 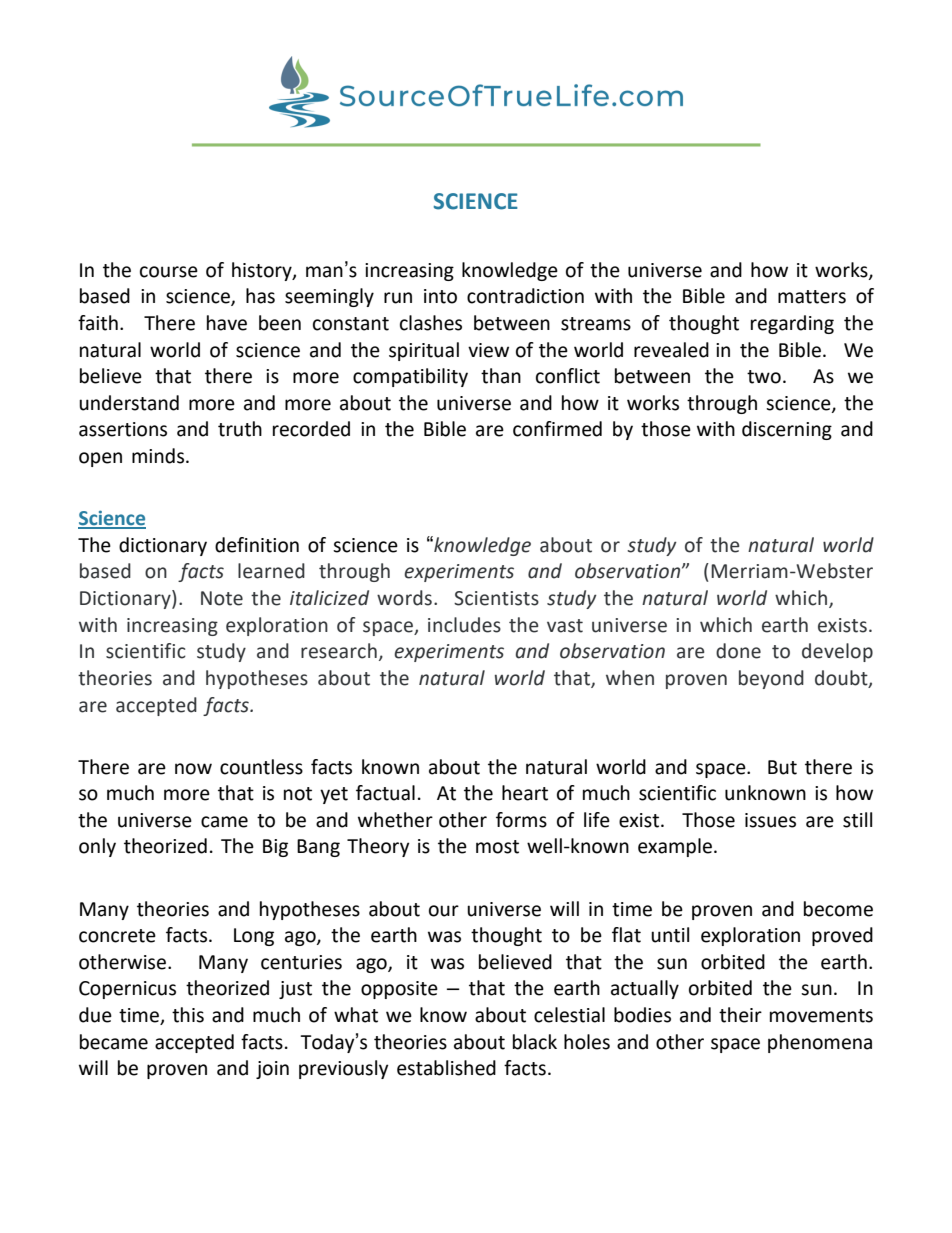 What do you see at coordinates (771, 679) in the image?
I see `beyond` at bounding box center [771, 679].
